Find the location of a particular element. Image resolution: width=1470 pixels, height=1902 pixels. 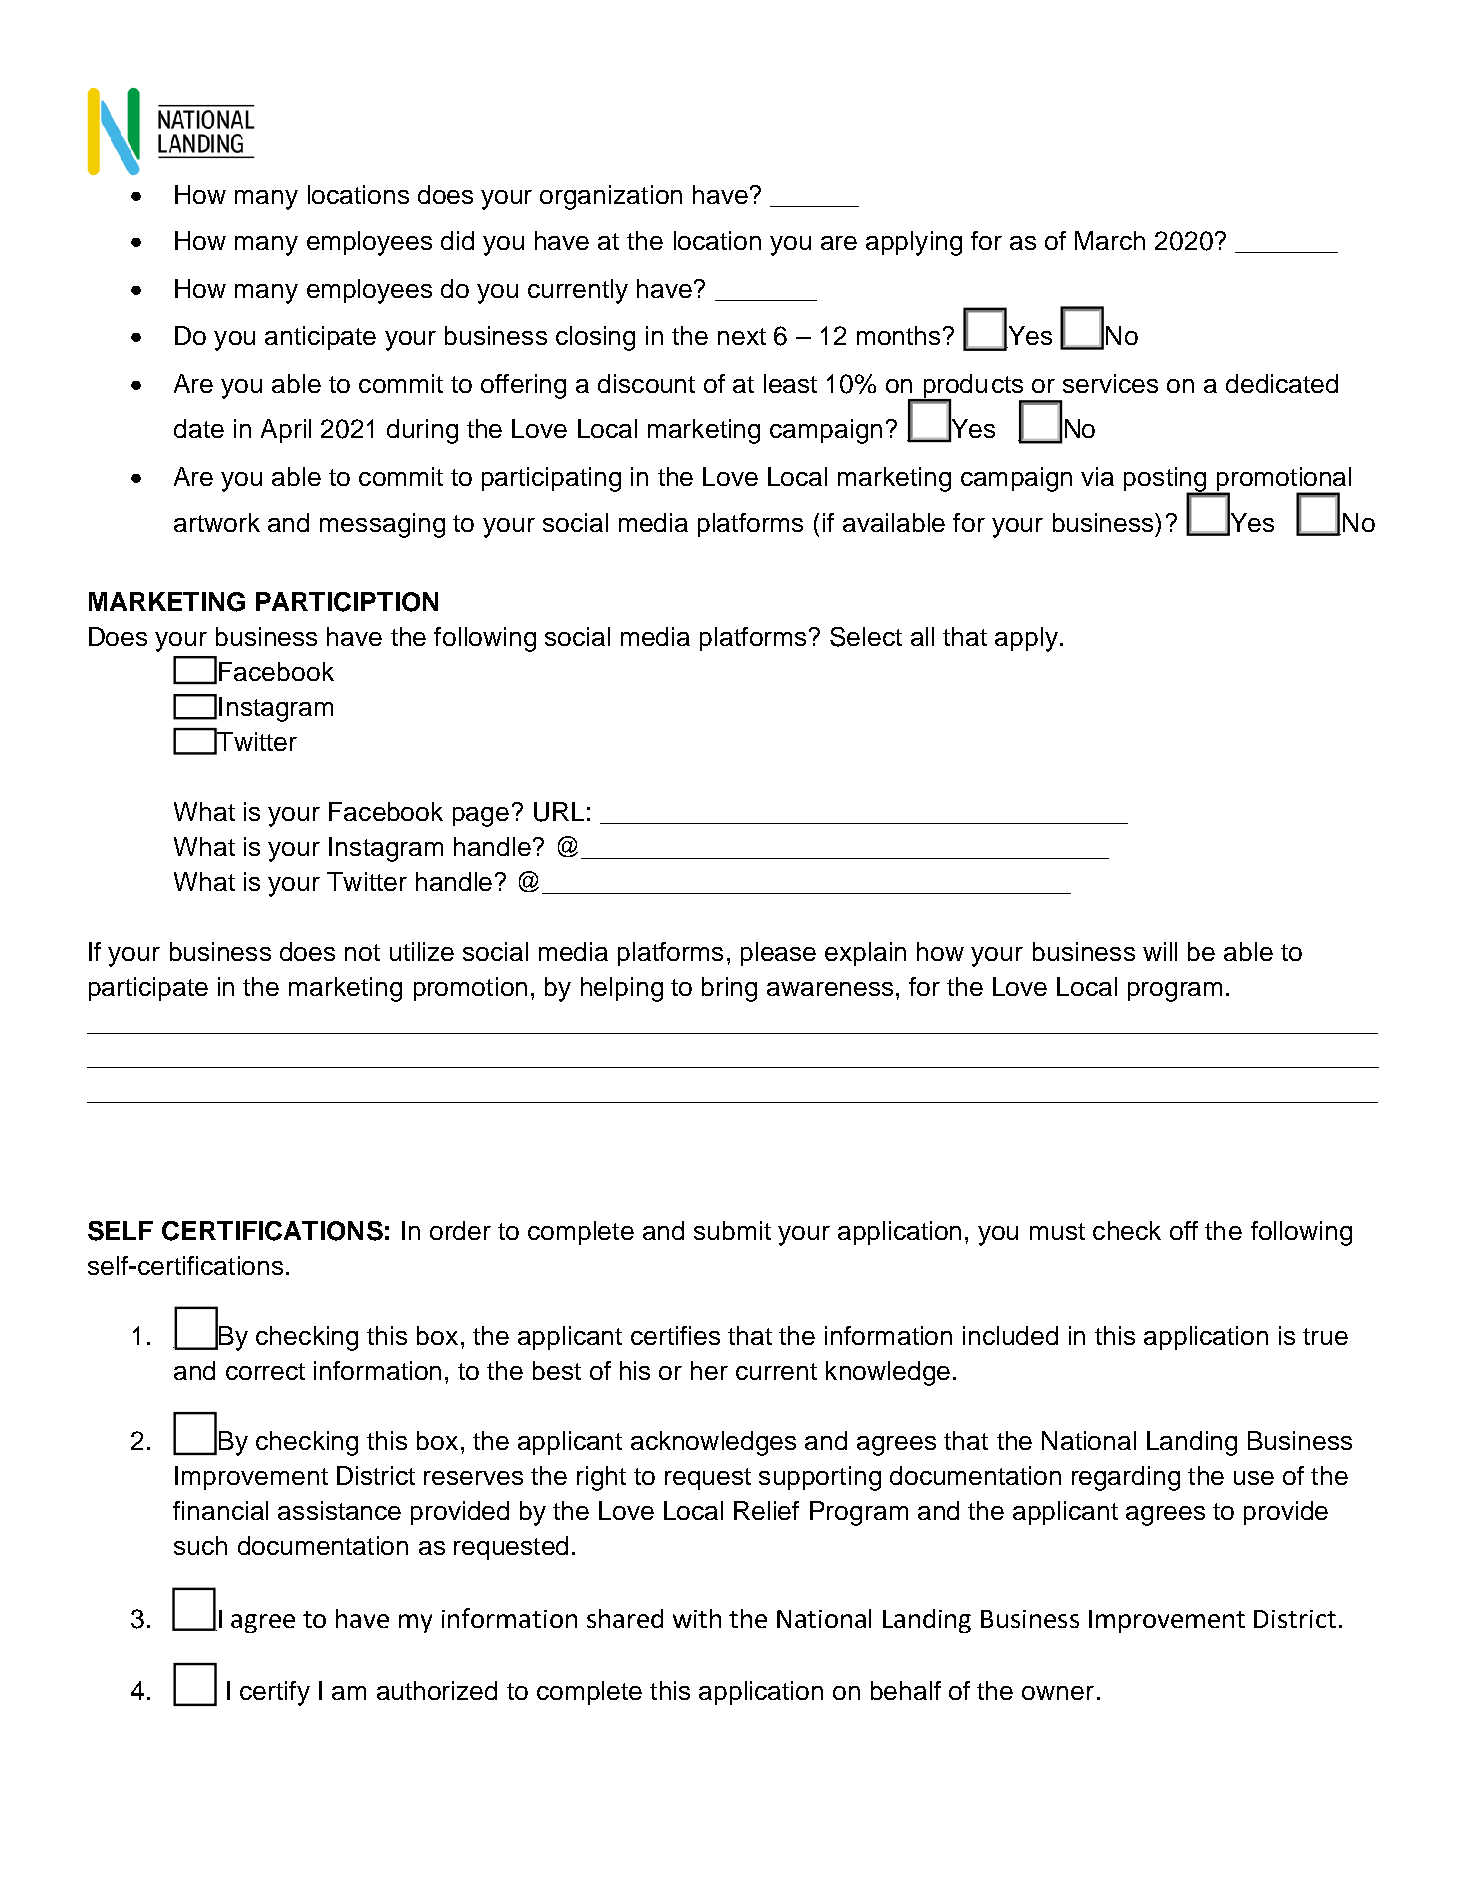

page is located at coordinates (481, 817).
